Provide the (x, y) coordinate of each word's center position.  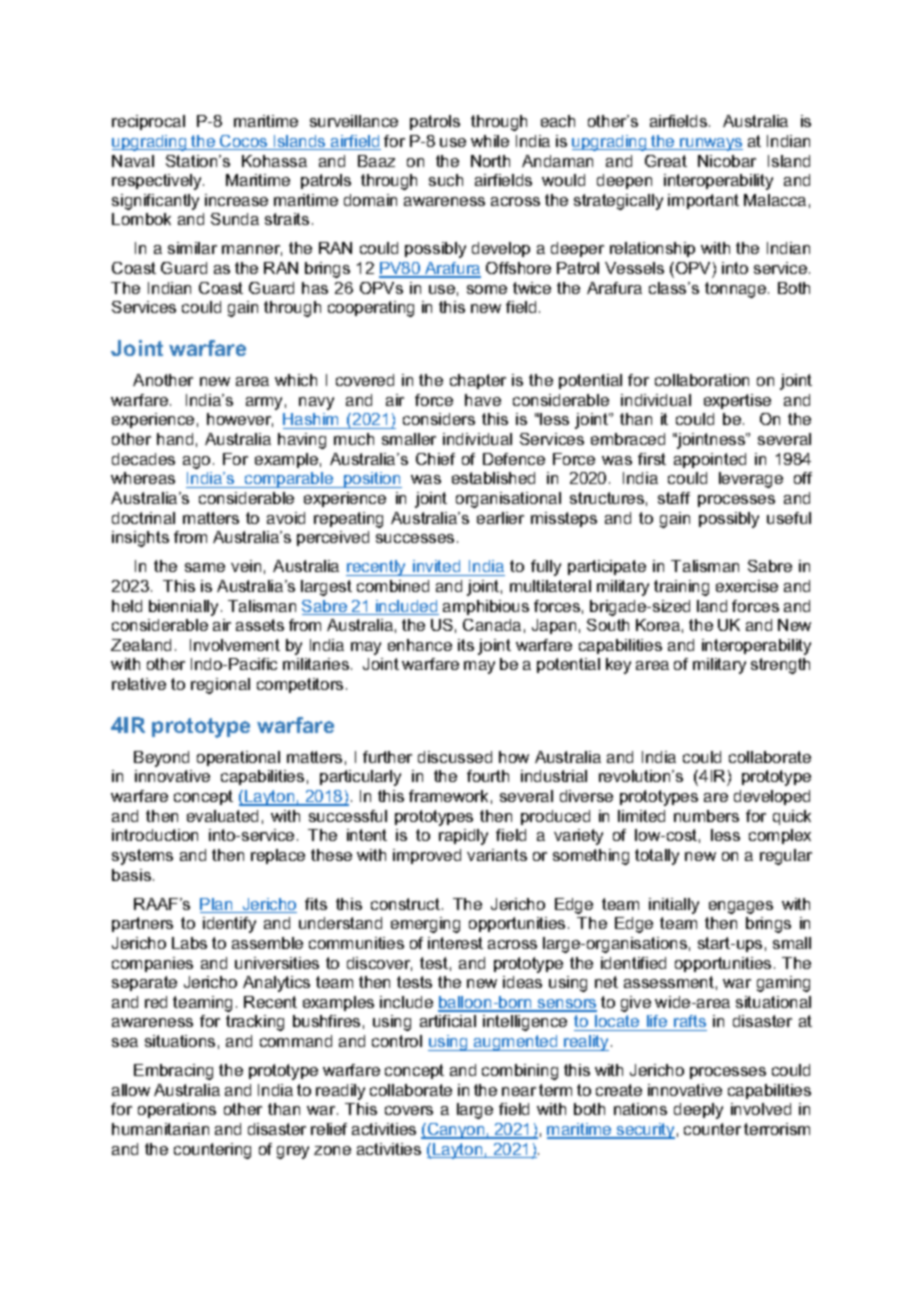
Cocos (244, 142)
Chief (435, 459)
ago (196, 462)
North (490, 161)
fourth (488, 776)
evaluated (222, 816)
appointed (710, 460)
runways (710, 144)
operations (177, 1110)
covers (409, 1110)
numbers (706, 816)
